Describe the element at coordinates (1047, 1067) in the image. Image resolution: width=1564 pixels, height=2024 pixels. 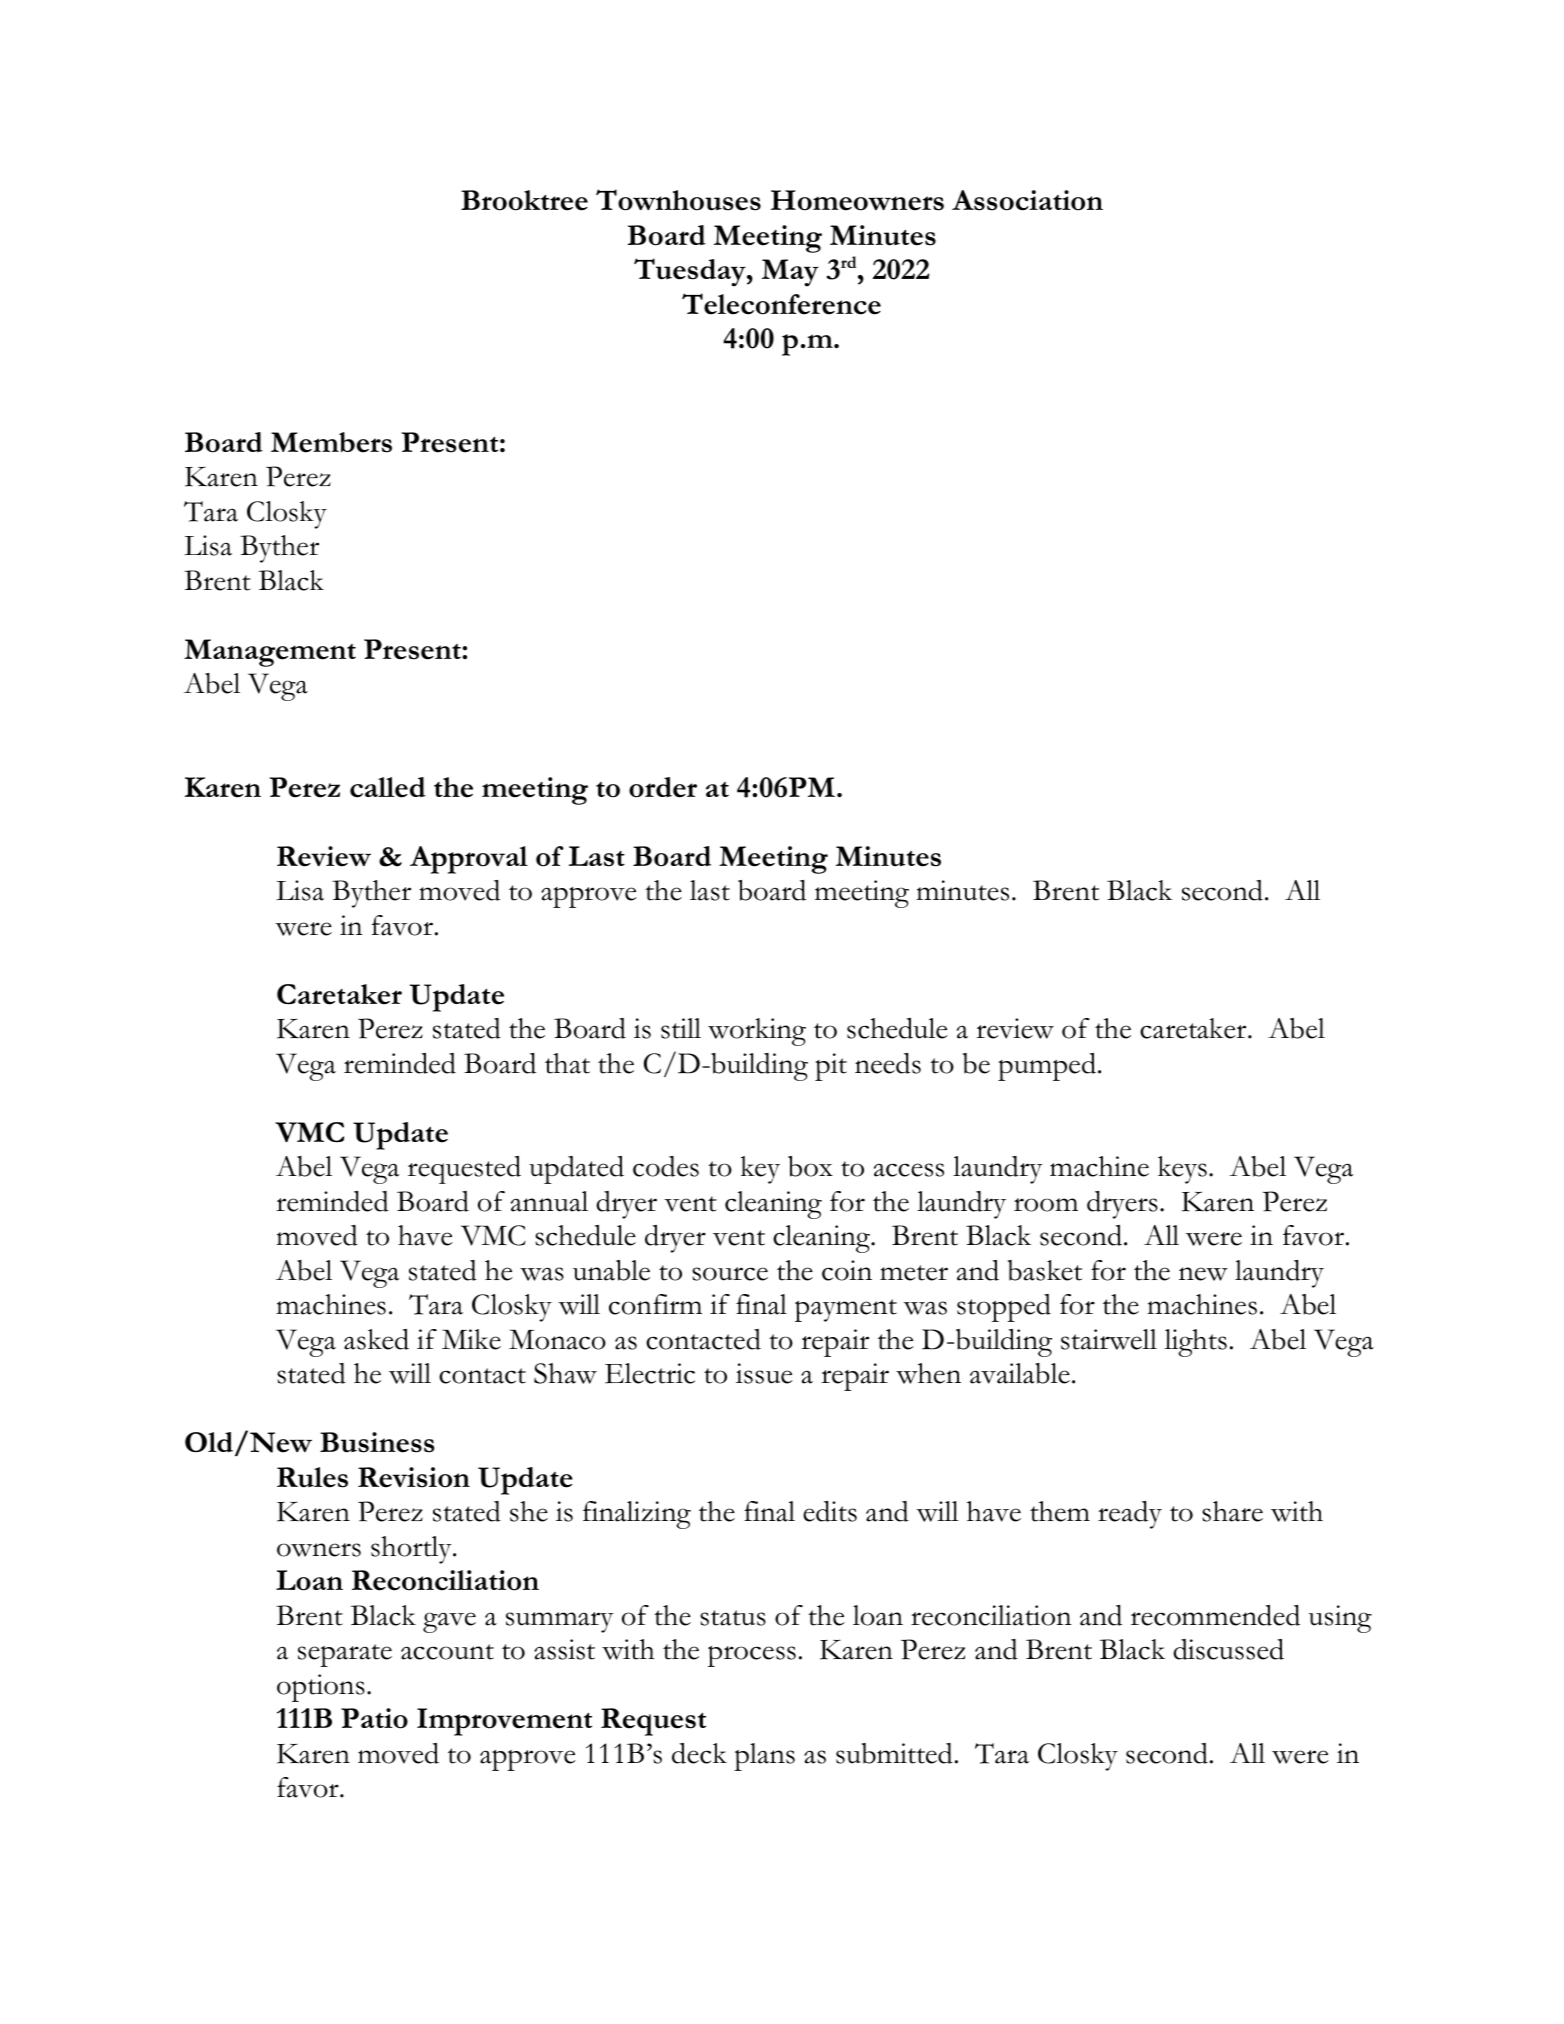
I see `pumped` at that location.
